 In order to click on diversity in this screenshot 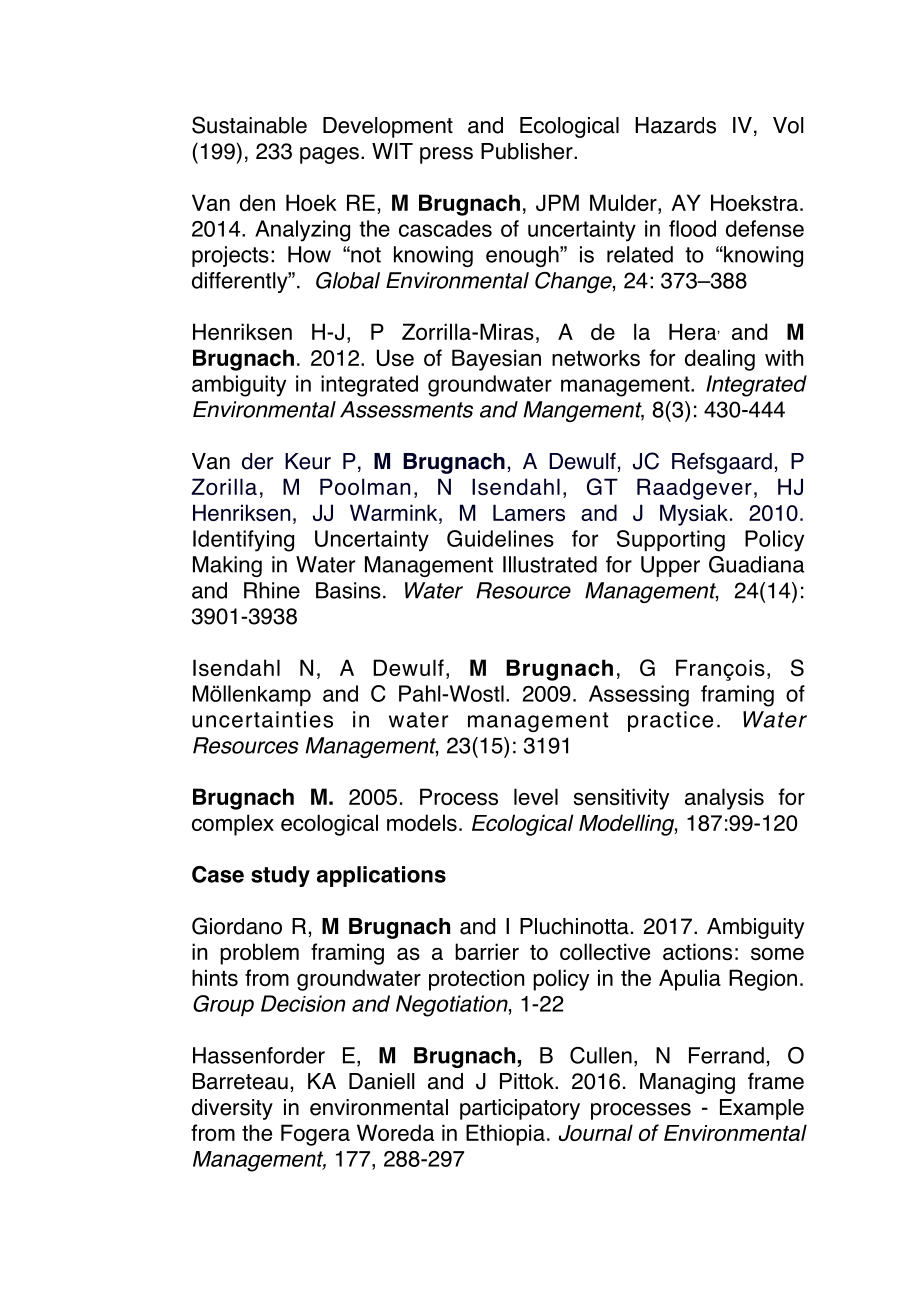, I will do `click(232, 1109)`.
